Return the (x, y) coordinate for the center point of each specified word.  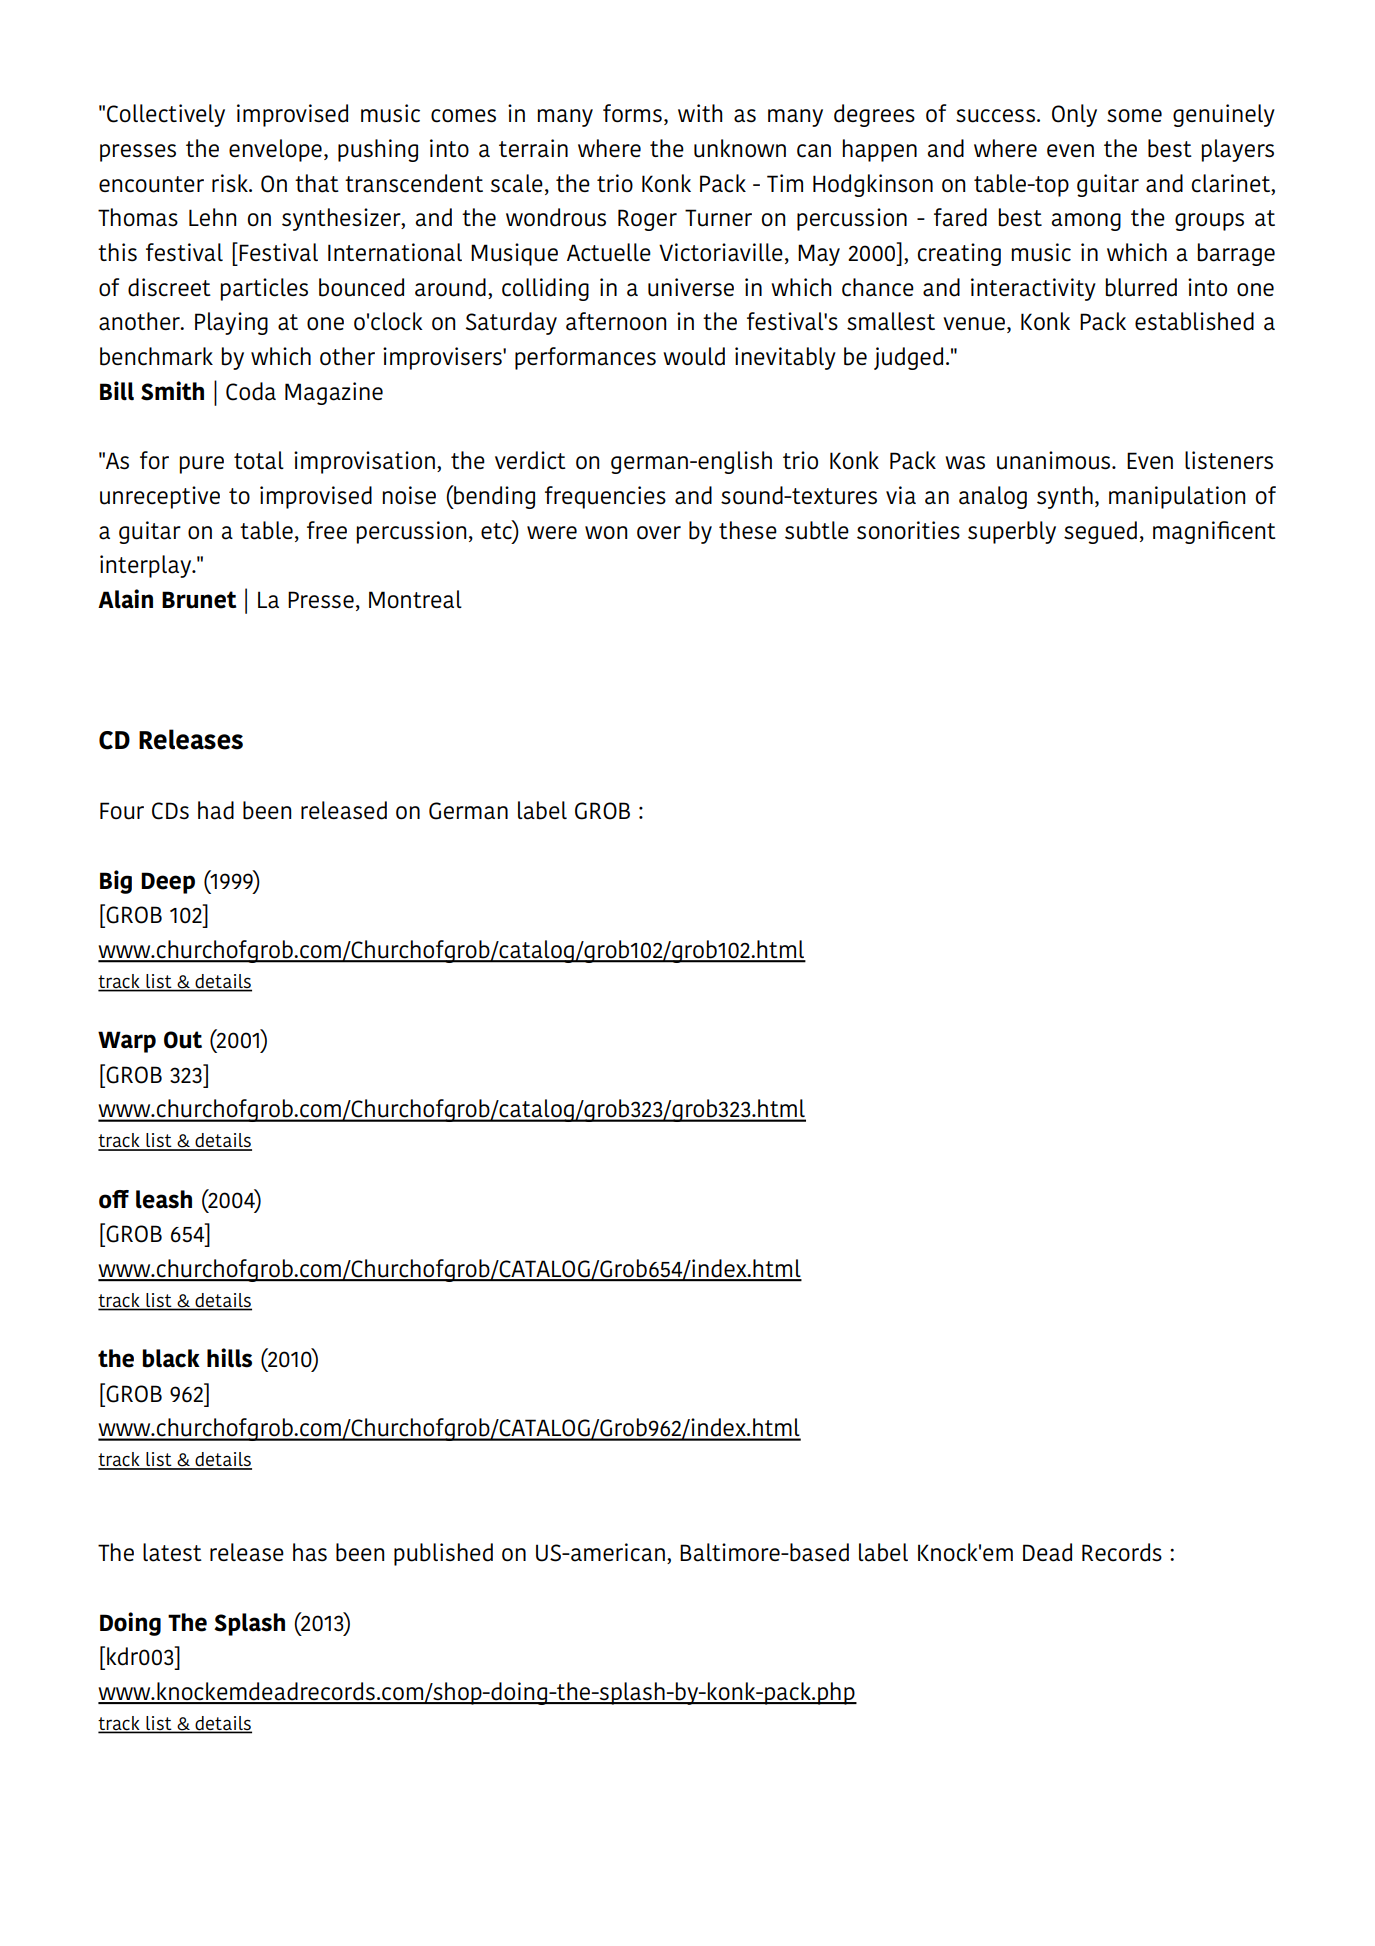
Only (1074, 115)
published (443, 1554)
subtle (817, 530)
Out (183, 1040)
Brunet (199, 600)
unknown (740, 148)
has (310, 1552)
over (659, 533)
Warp (127, 1042)
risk (231, 183)
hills (229, 1358)
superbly (1012, 532)
